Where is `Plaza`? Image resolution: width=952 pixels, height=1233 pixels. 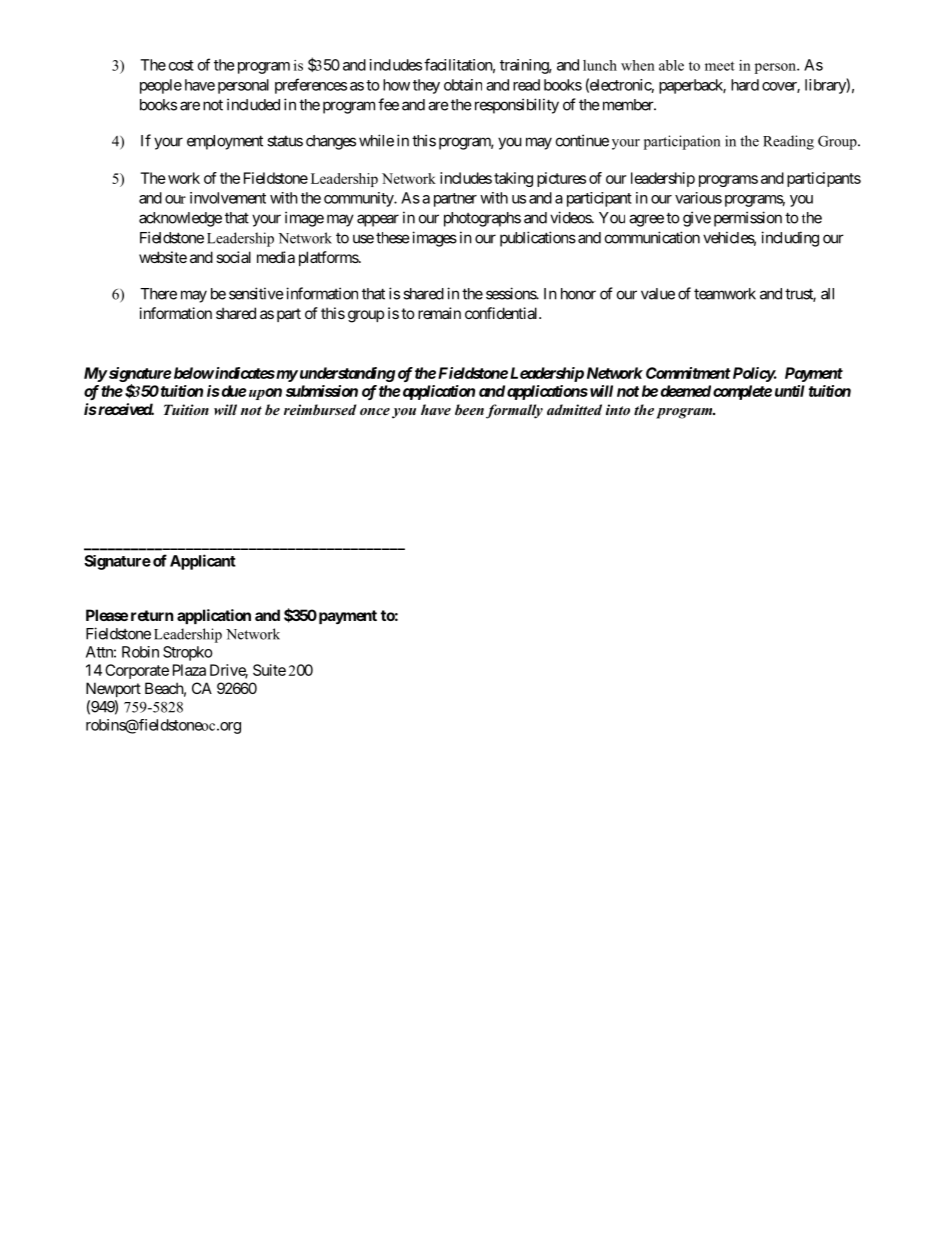 Plaza is located at coordinates (189, 670).
